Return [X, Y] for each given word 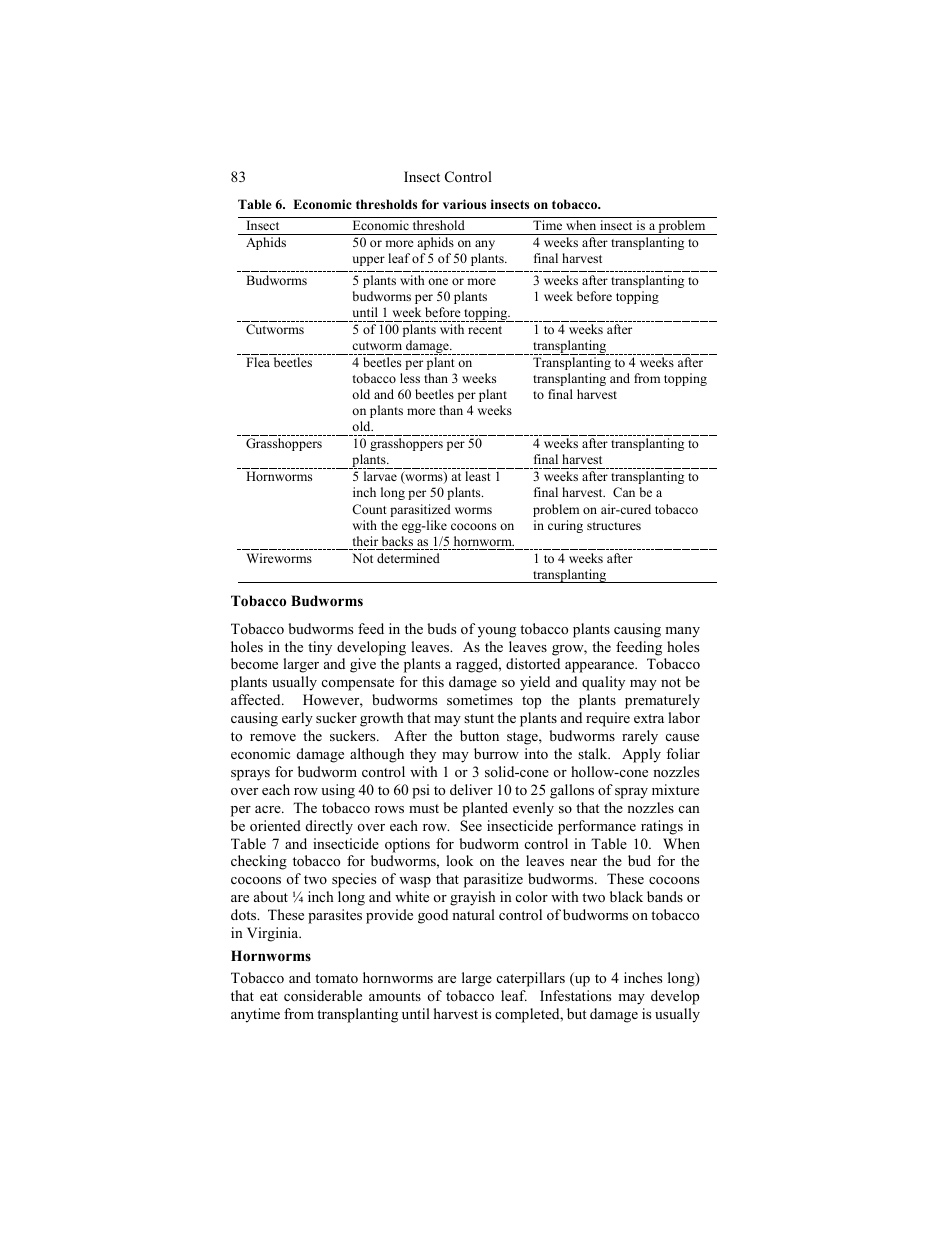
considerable [323, 995]
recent [485, 330]
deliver [471, 789]
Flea [258, 362]
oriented [275, 825]
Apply [641, 755]
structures [614, 526]
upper [368, 261]
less [410, 378]
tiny [320, 648]
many [682, 632]
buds [441, 628]
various [464, 204]
